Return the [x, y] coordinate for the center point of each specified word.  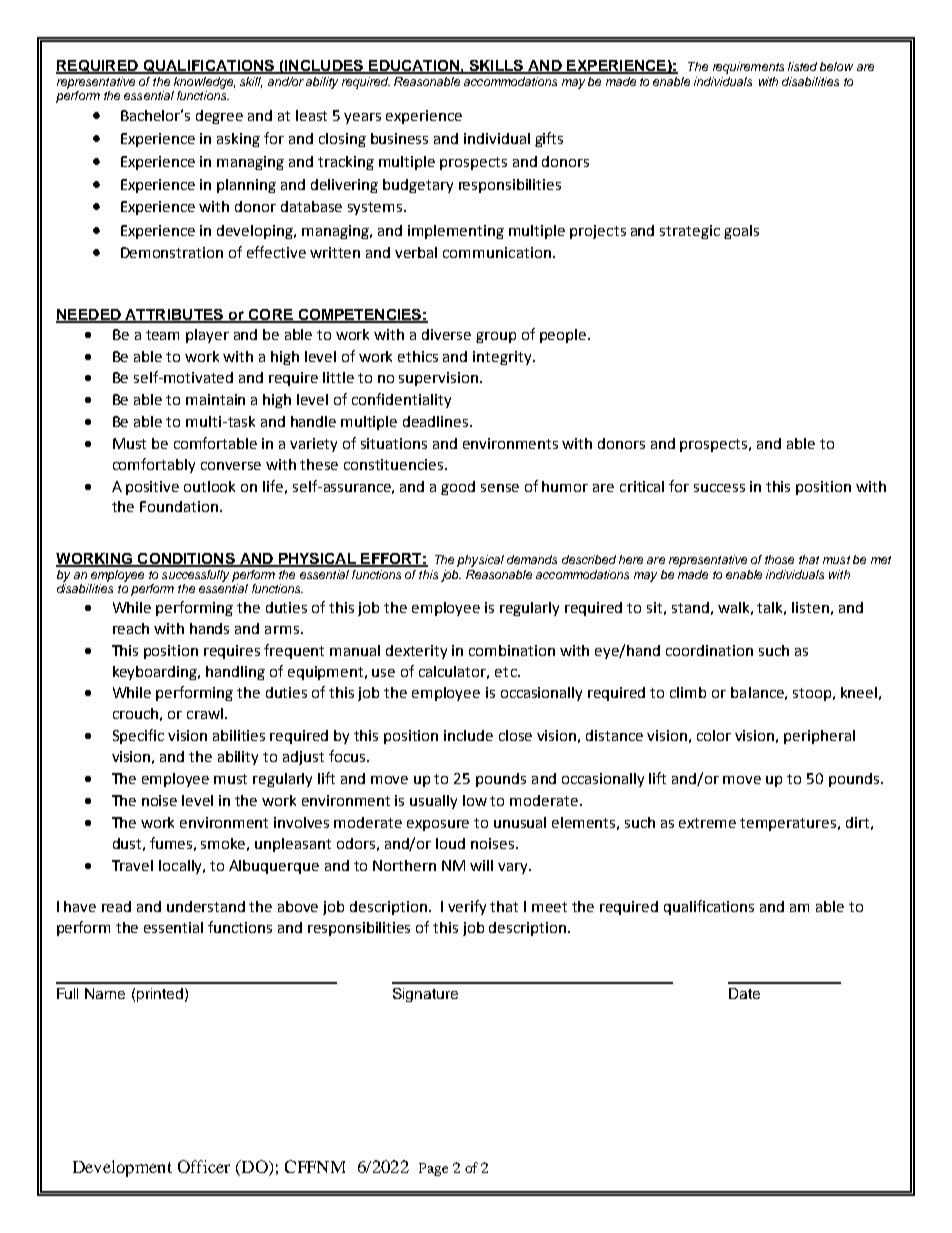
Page [433, 1169]
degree [219, 117]
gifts [549, 139]
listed [802, 66]
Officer [204, 1166]
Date [744, 993]
